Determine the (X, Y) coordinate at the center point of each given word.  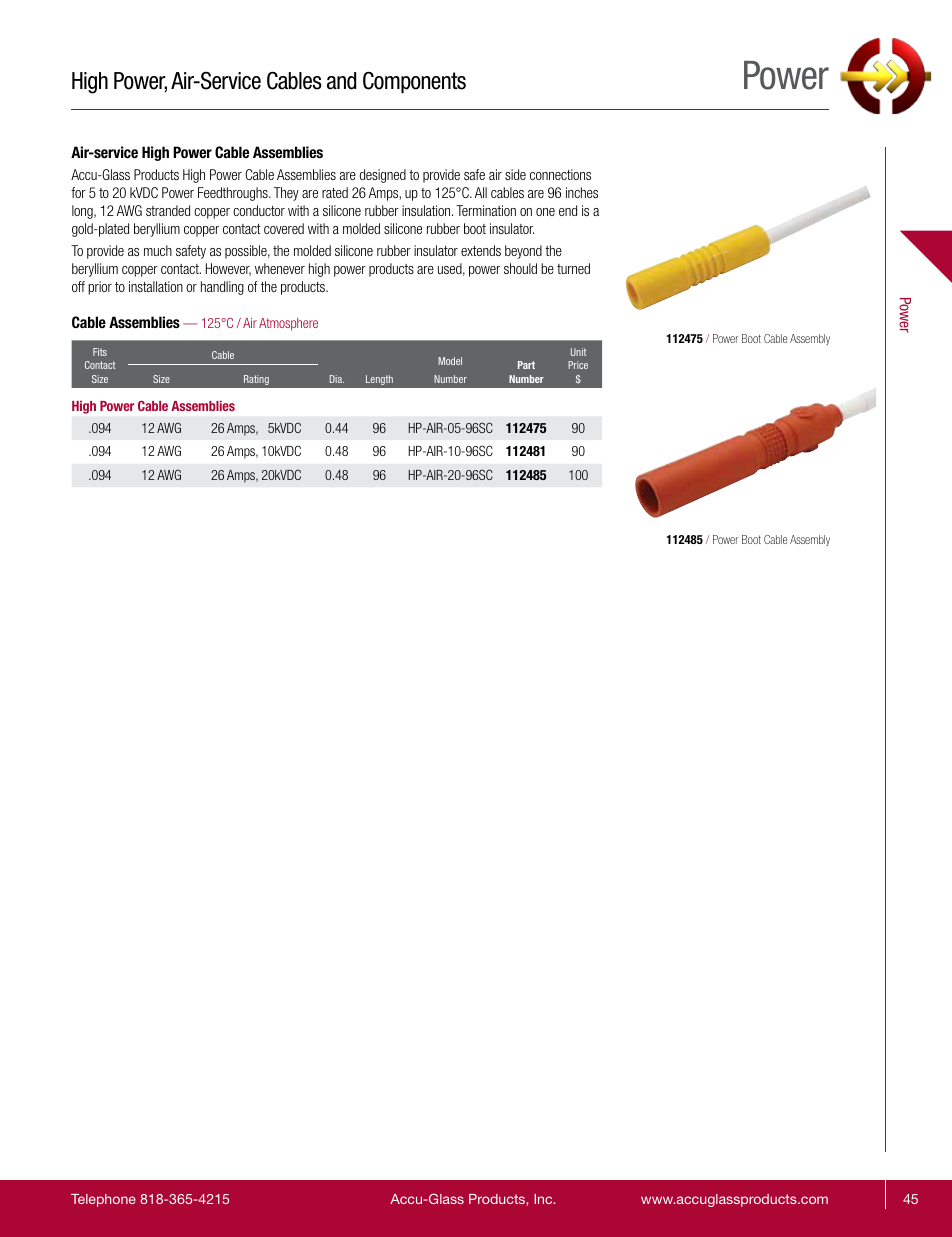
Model (450, 361)
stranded (168, 210)
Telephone (103, 1200)
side (515, 174)
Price (578, 365)
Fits (100, 352)
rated (335, 192)
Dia (337, 379)
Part (526, 365)
